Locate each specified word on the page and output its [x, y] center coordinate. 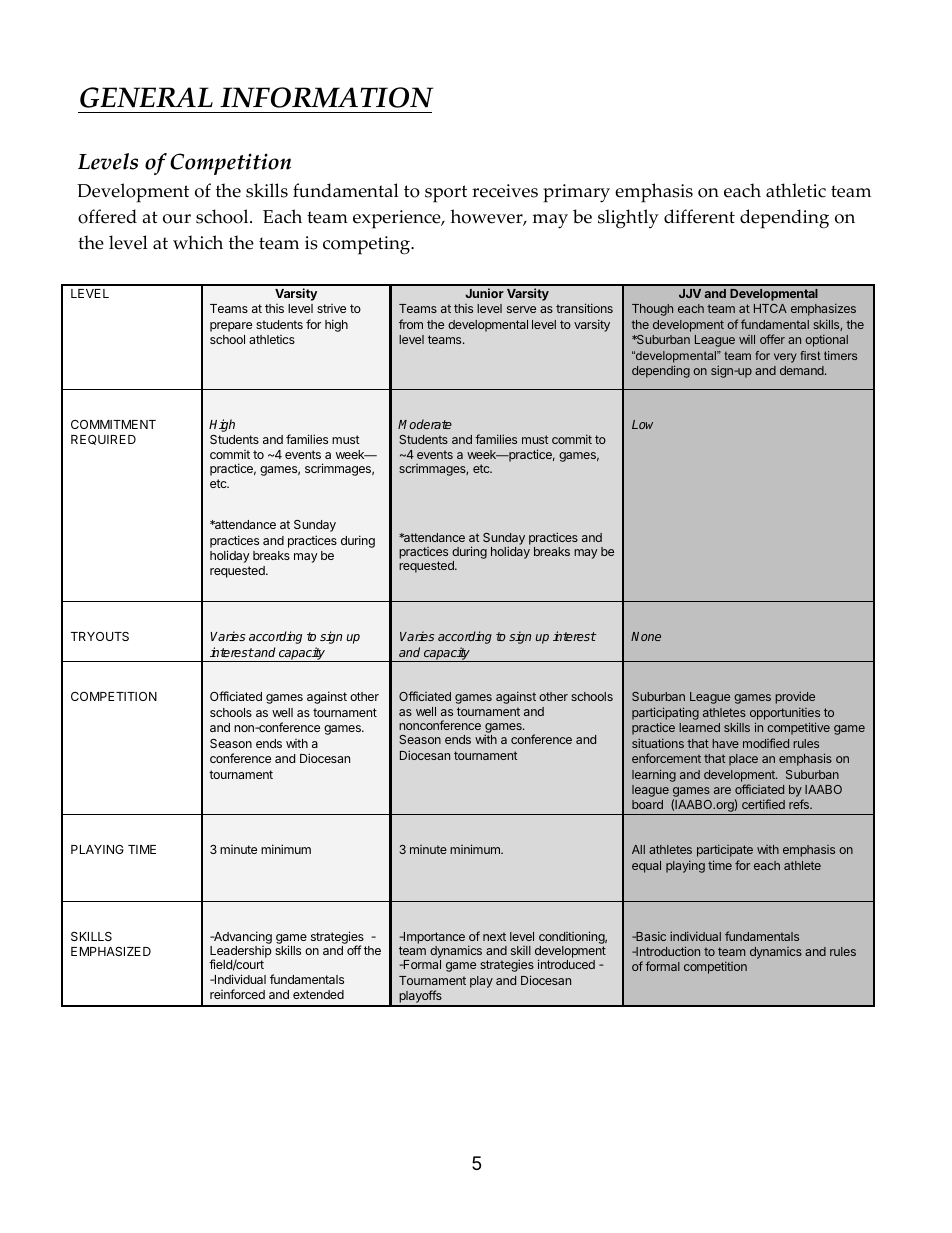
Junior [484, 293]
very [785, 358]
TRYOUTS [100, 636]
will [747, 339]
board [647, 804]
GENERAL [146, 97]
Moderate [425, 424]
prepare [231, 327]
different [699, 216]
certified [763, 804]
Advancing [241, 937]
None [646, 636]
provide [795, 697]
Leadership [241, 953]
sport [446, 194]
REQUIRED [103, 440]
